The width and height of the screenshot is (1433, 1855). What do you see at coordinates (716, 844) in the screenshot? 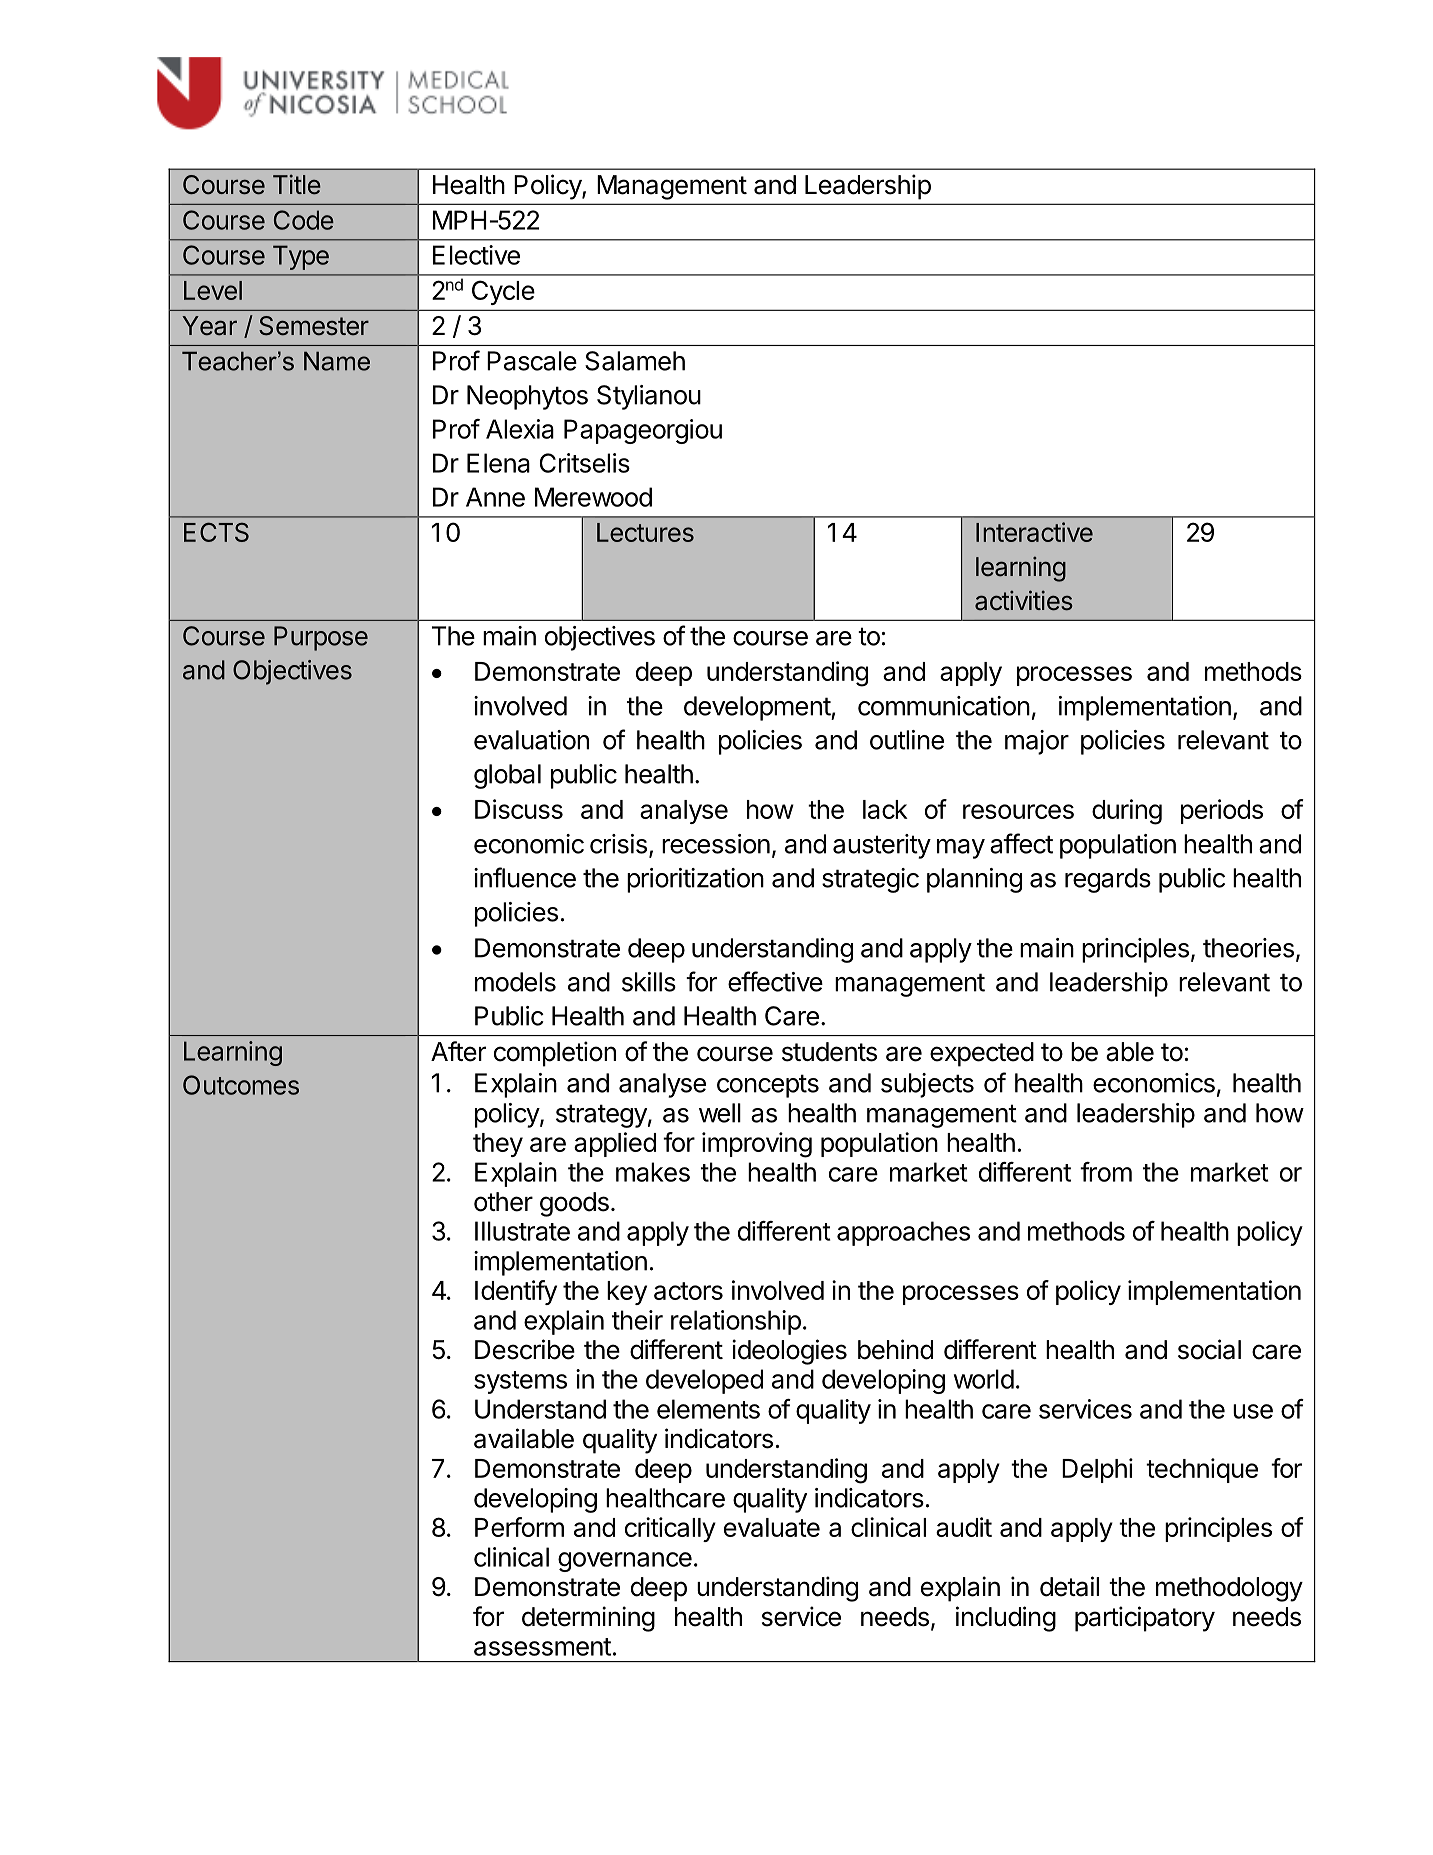
I see `recession` at bounding box center [716, 844].
